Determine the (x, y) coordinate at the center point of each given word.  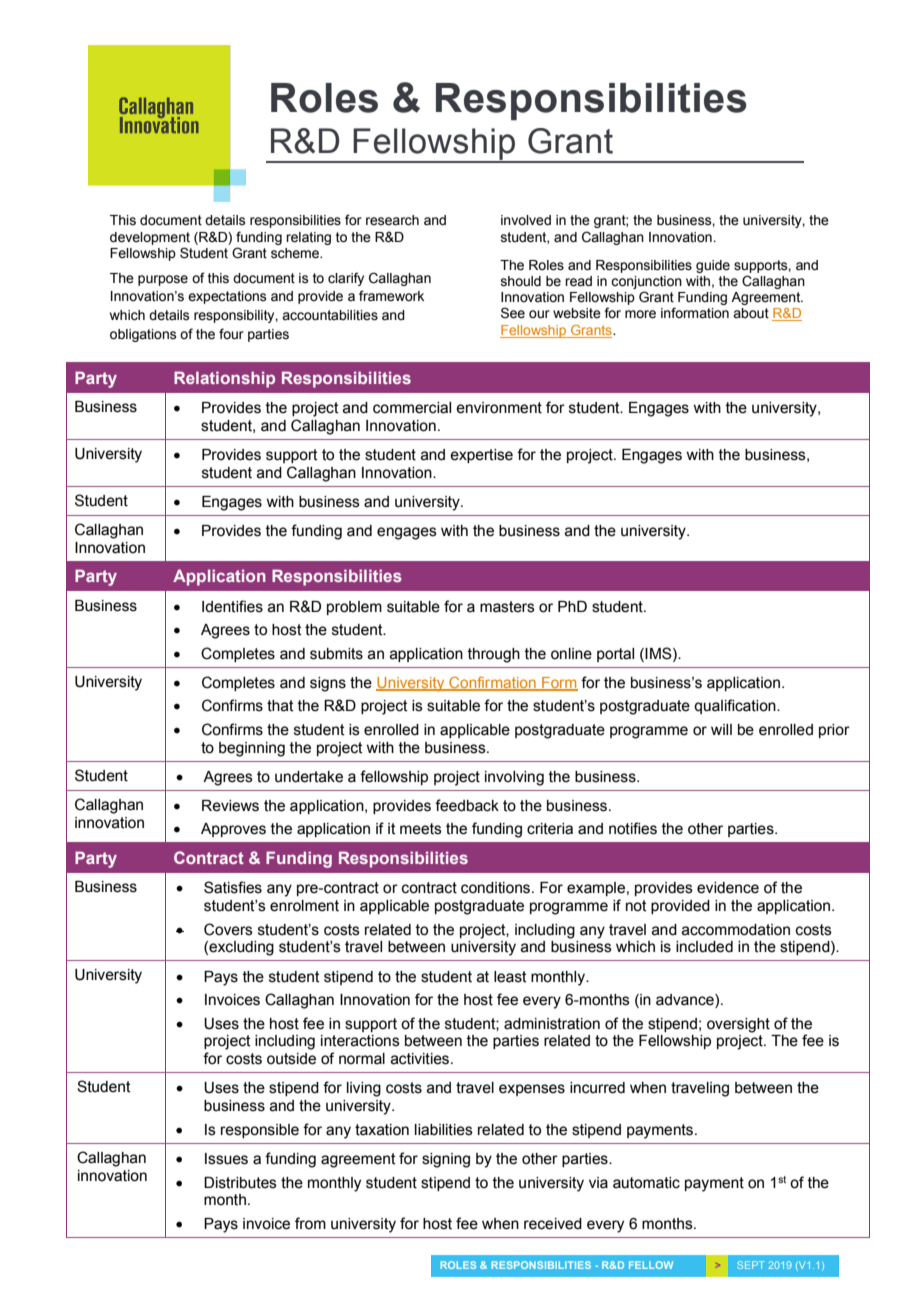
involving (514, 778)
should (521, 281)
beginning (252, 749)
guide (713, 266)
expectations (227, 297)
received (553, 1224)
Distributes (240, 1183)
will (721, 729)
